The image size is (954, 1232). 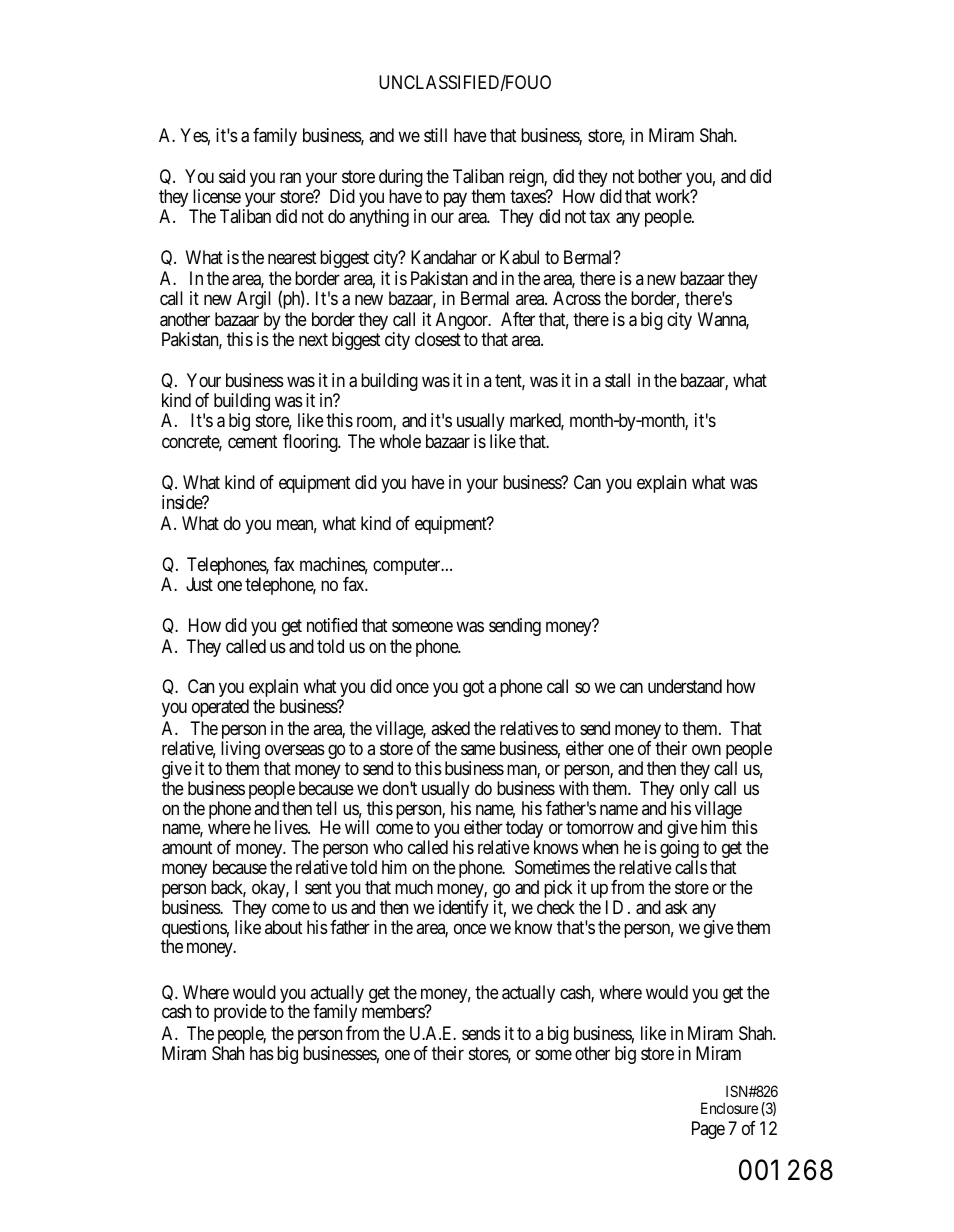 What do you see at coordinates (455, 199) in the page?
I see `pay` at bounding box center [455, 199].
